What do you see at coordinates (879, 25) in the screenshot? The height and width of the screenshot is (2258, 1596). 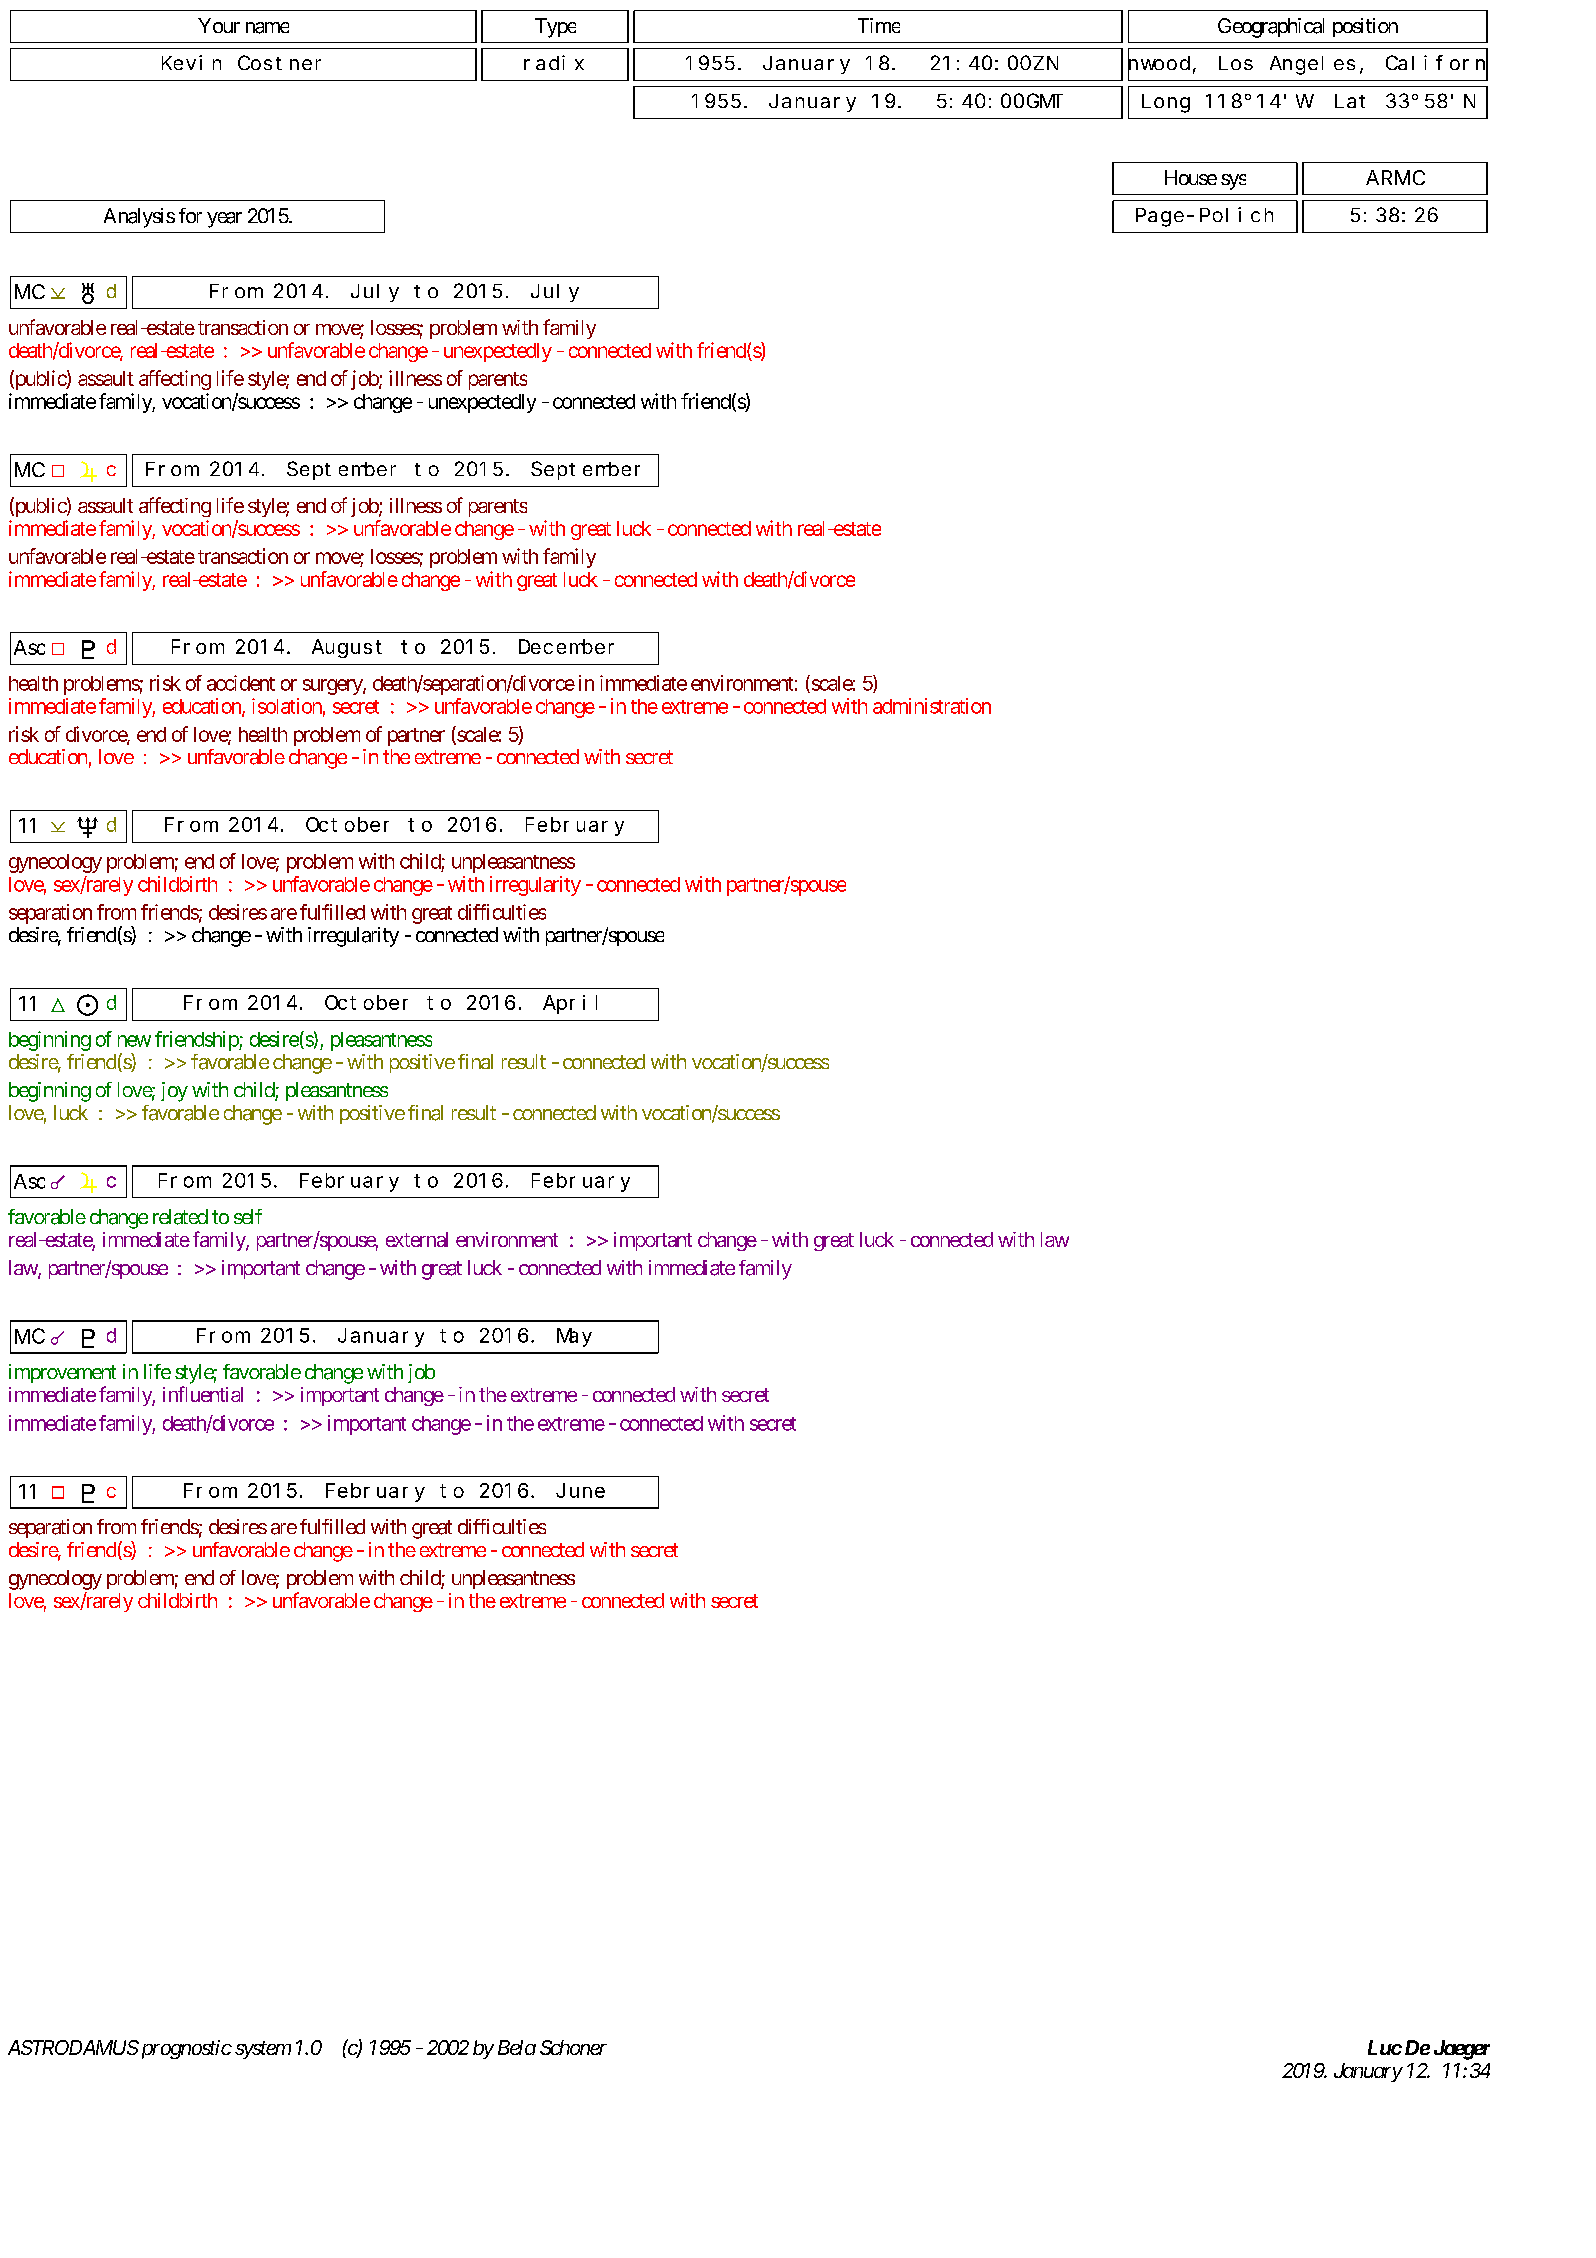 I see `Time` at bounding box center [879, 25].
